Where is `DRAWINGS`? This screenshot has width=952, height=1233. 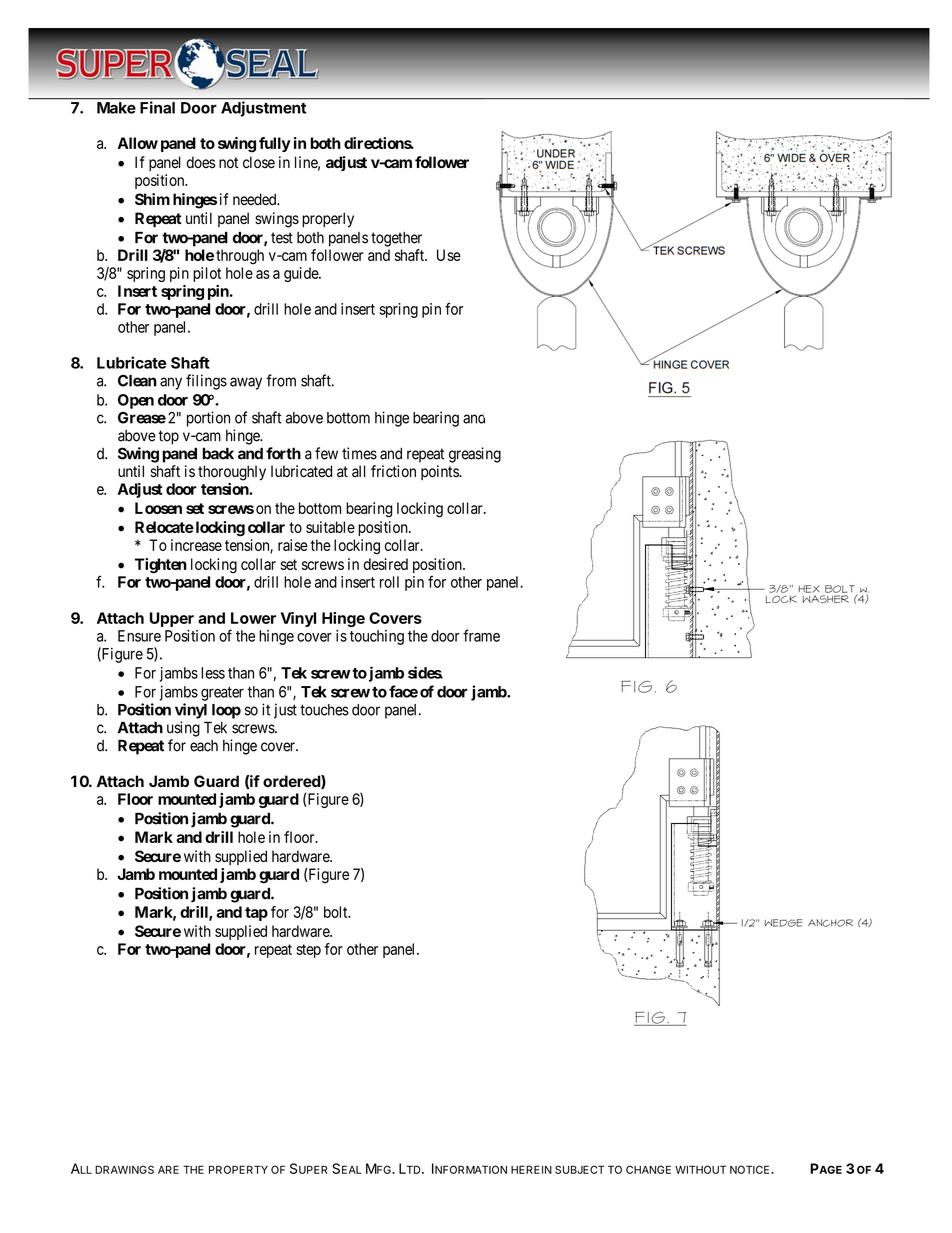 DRAWINGS is located at coordinates (124, 1169).
